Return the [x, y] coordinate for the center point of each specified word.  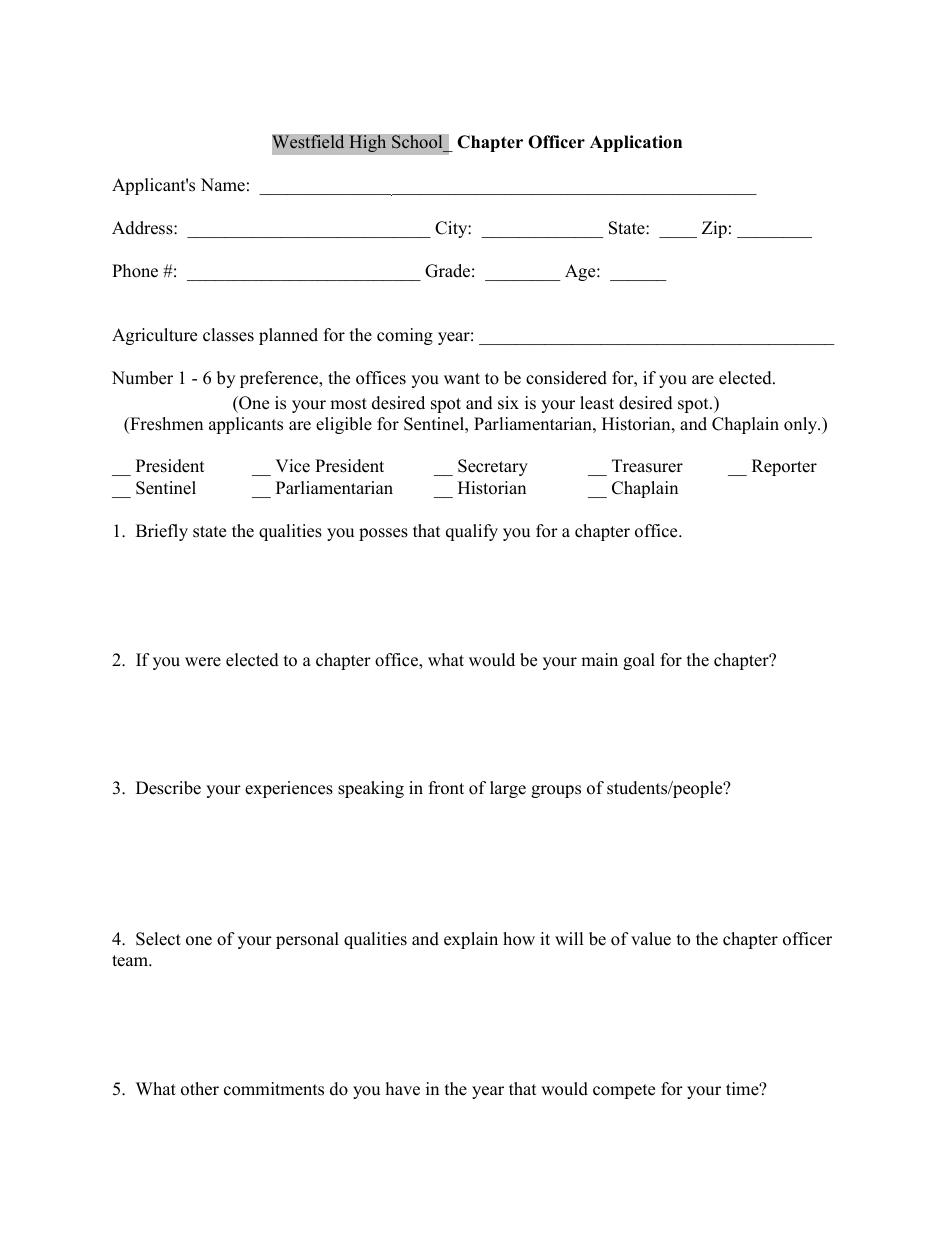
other [200, 1089]
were [203, 662]
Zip [714, 229]
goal [639, 661]
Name [223, 185]
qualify [472, 532]
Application [636, 143]
